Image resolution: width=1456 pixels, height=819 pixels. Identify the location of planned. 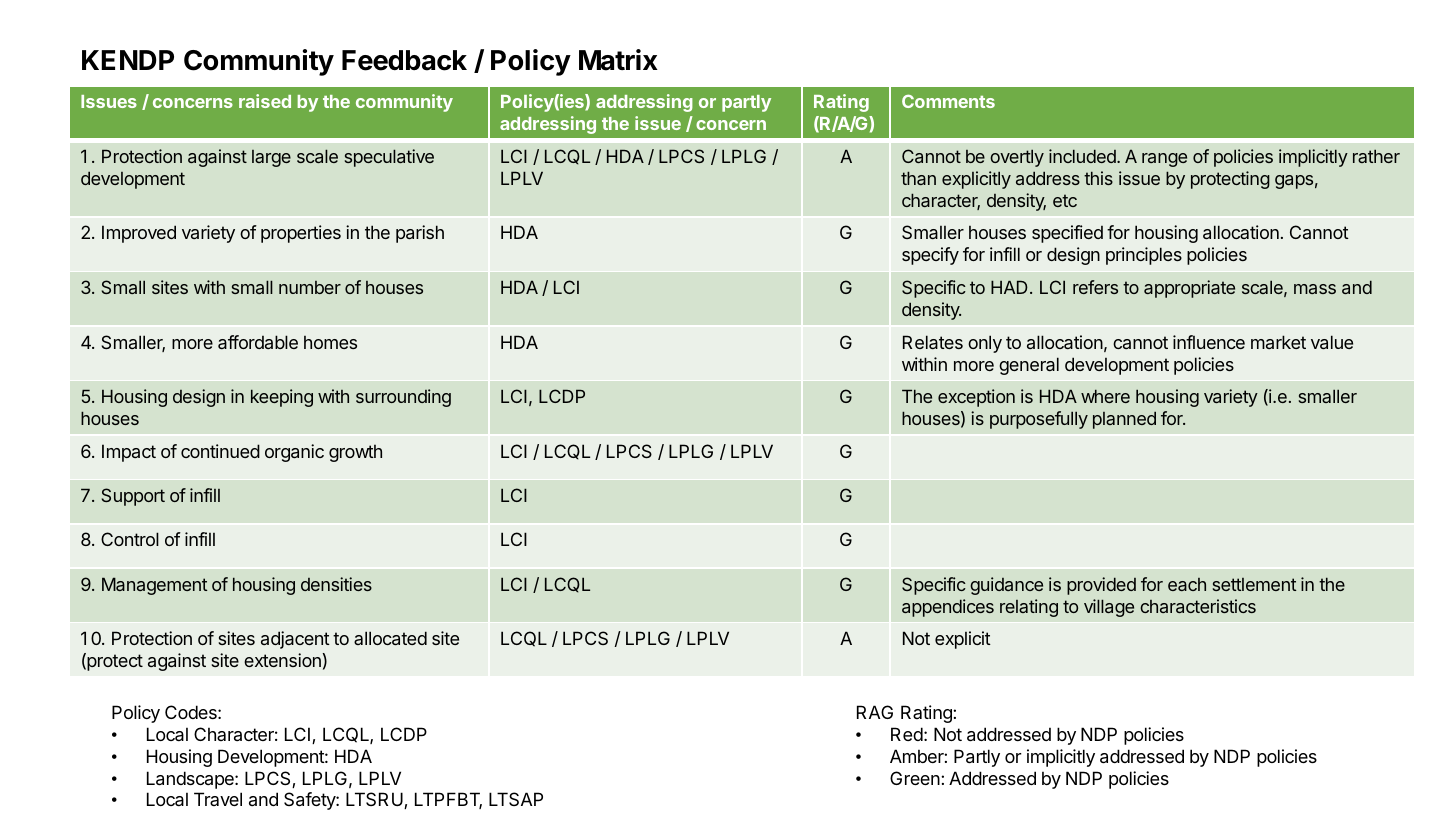
(1124, 420).
